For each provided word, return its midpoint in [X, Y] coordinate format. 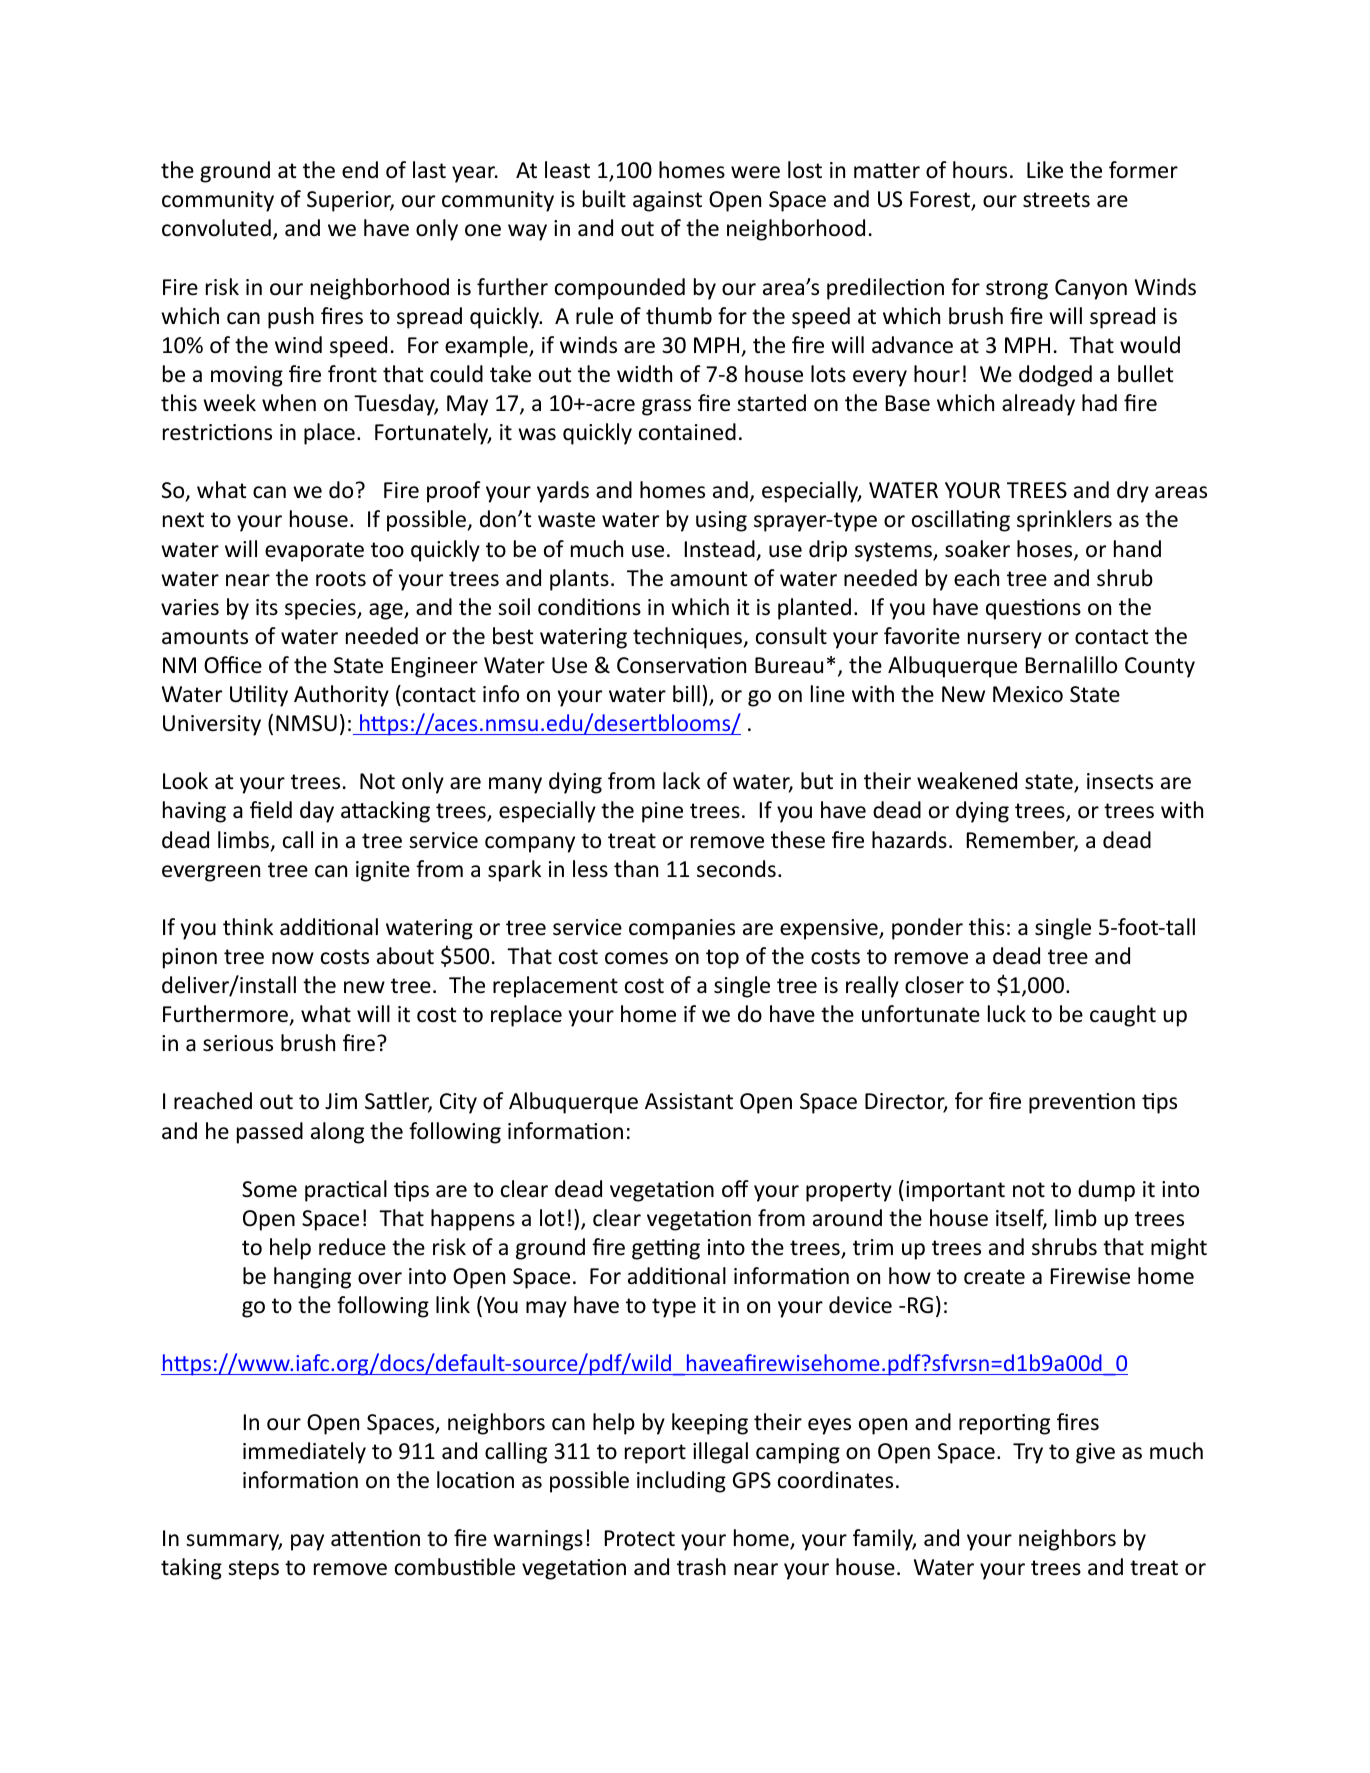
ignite [383, 871]
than [636, 868]
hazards [909, 840]
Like [1045, 170]
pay [307, 1542]
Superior [350, 201]
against [667, 201]
